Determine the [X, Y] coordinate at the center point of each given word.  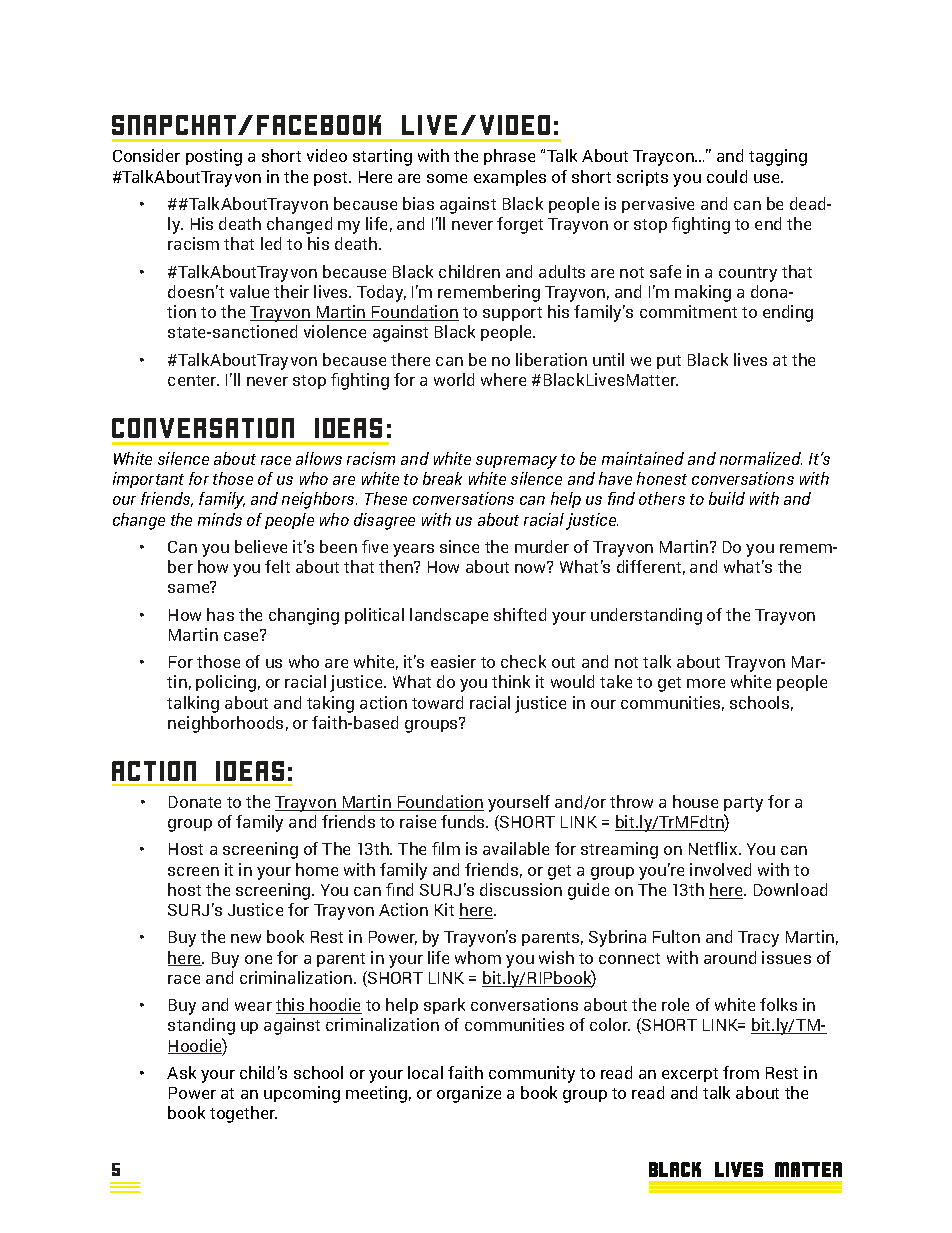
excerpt [690, 1075]
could [727, 176]
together [243, 1114]
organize [469, 1094]
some [447, 178]
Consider [146, 155]
